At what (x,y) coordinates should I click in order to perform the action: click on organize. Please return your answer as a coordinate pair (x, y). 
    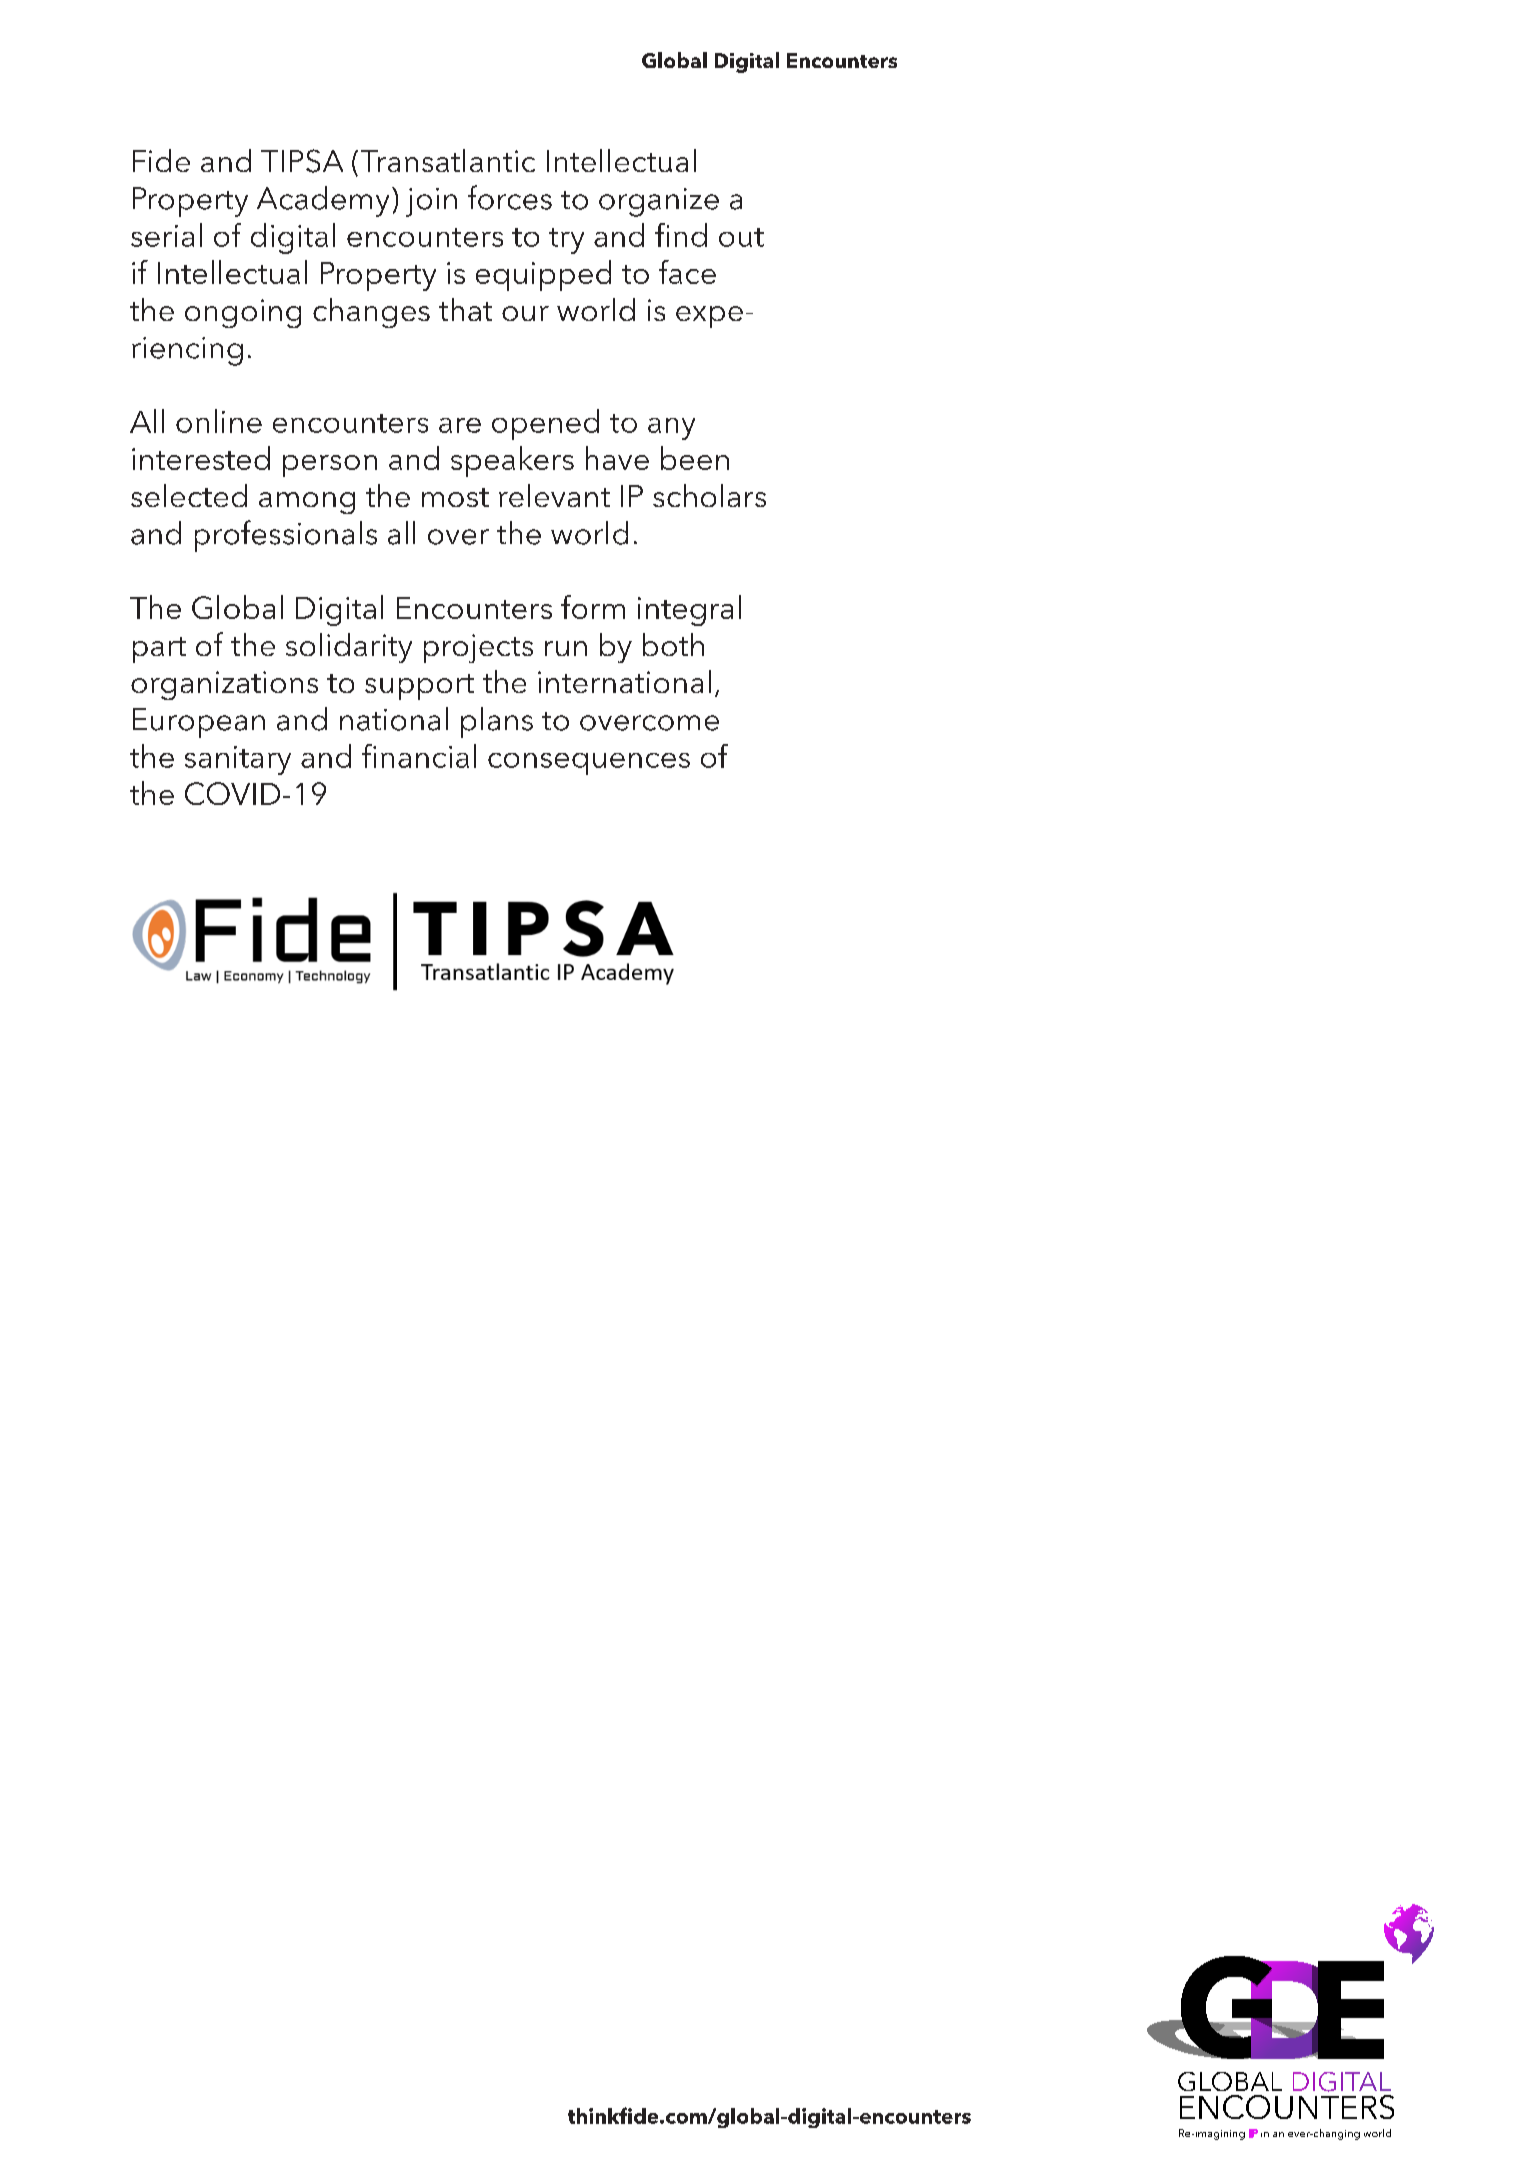
    Looking at the image, I should click on (659, 202).
